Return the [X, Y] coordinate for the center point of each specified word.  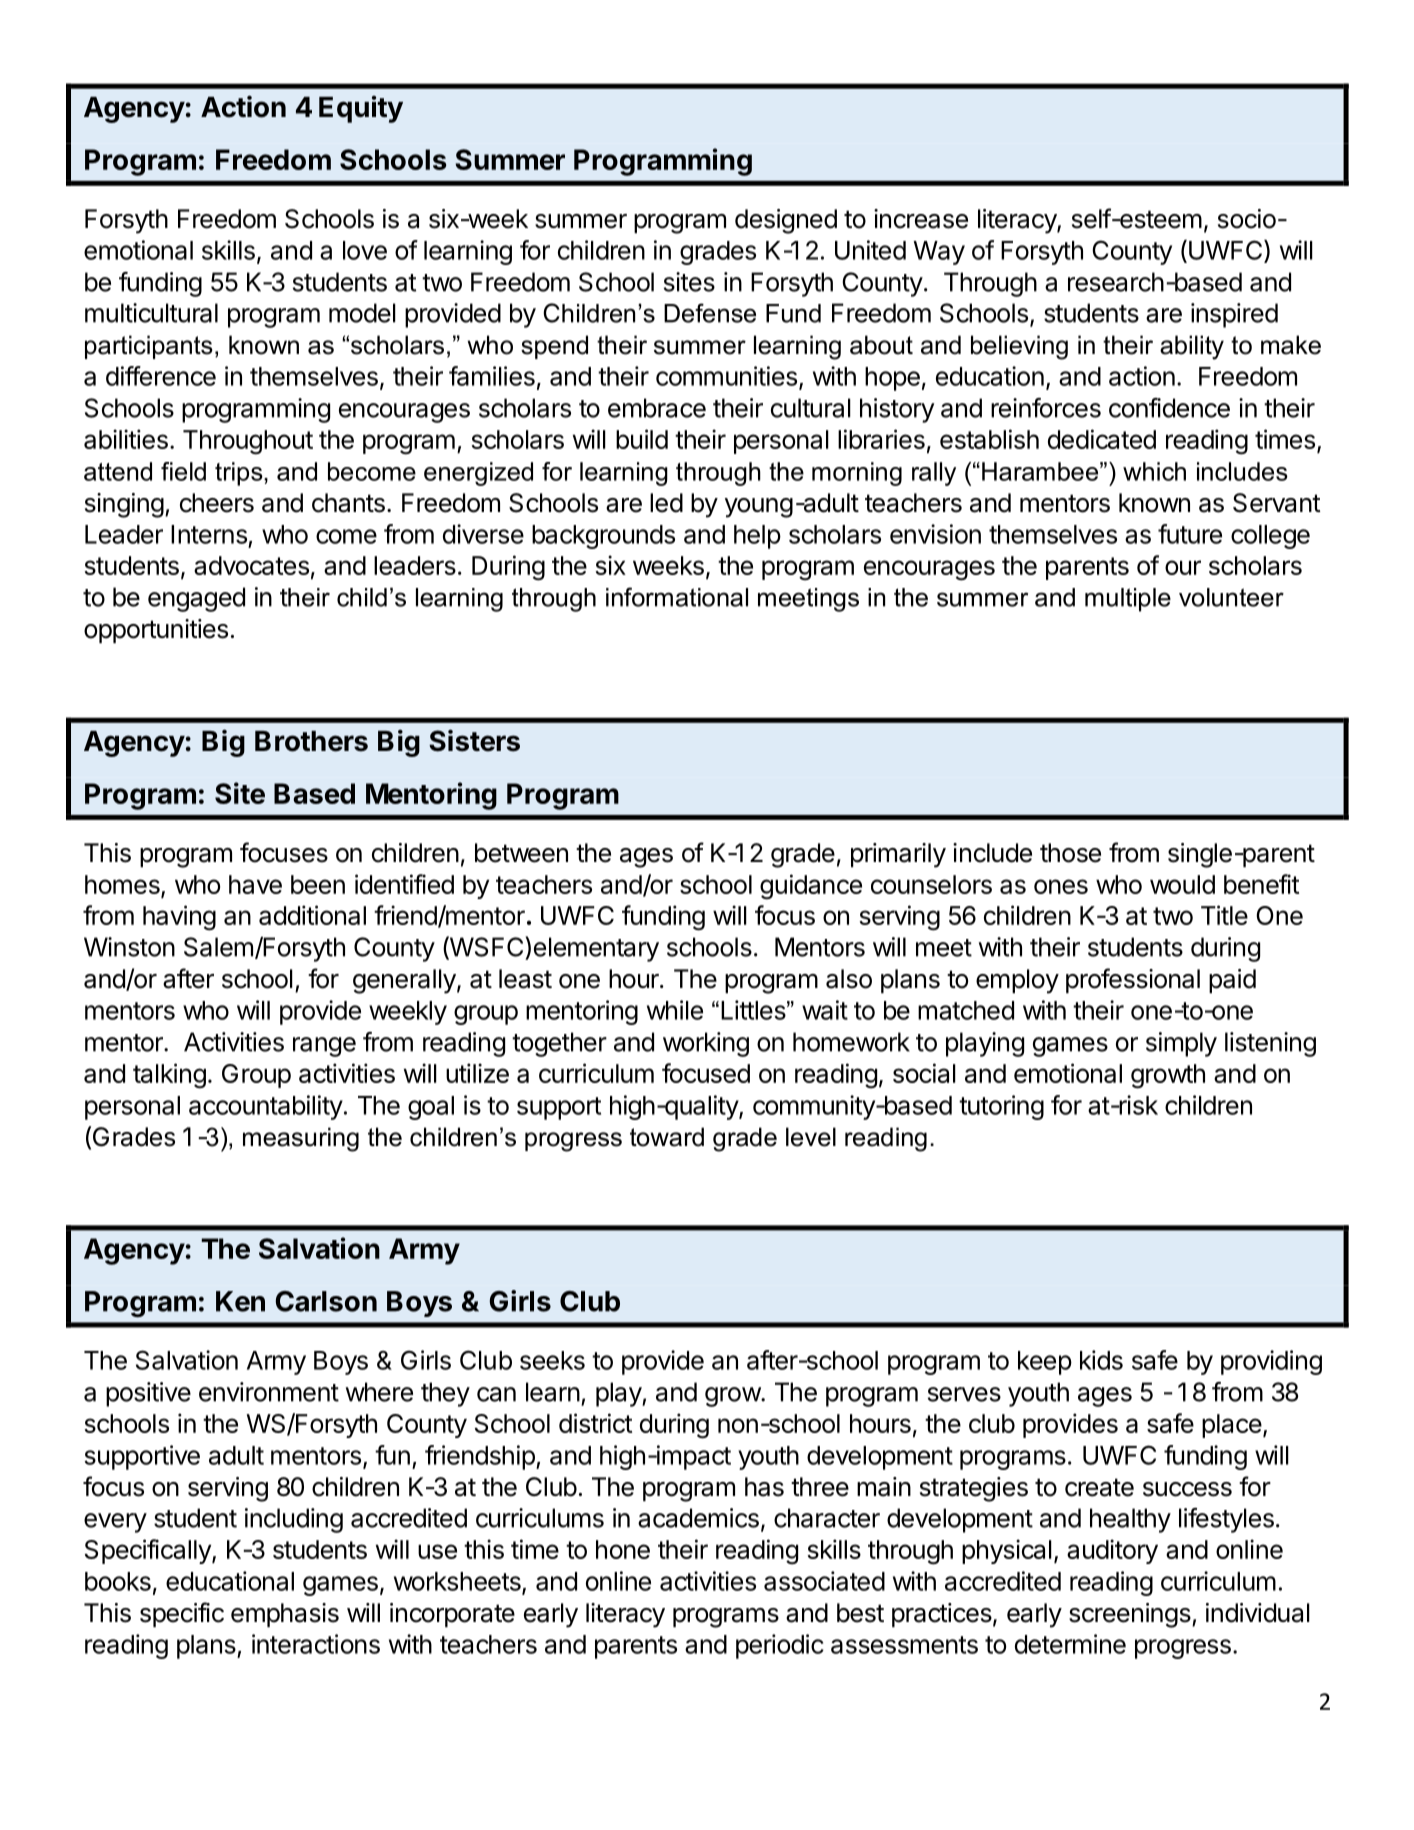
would [1182, 884]
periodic [780, 1646]
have [255, 884]
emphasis [285, 1615]
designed [786, 221]
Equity [361, 109]
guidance [811, 887]
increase [921, 219]
